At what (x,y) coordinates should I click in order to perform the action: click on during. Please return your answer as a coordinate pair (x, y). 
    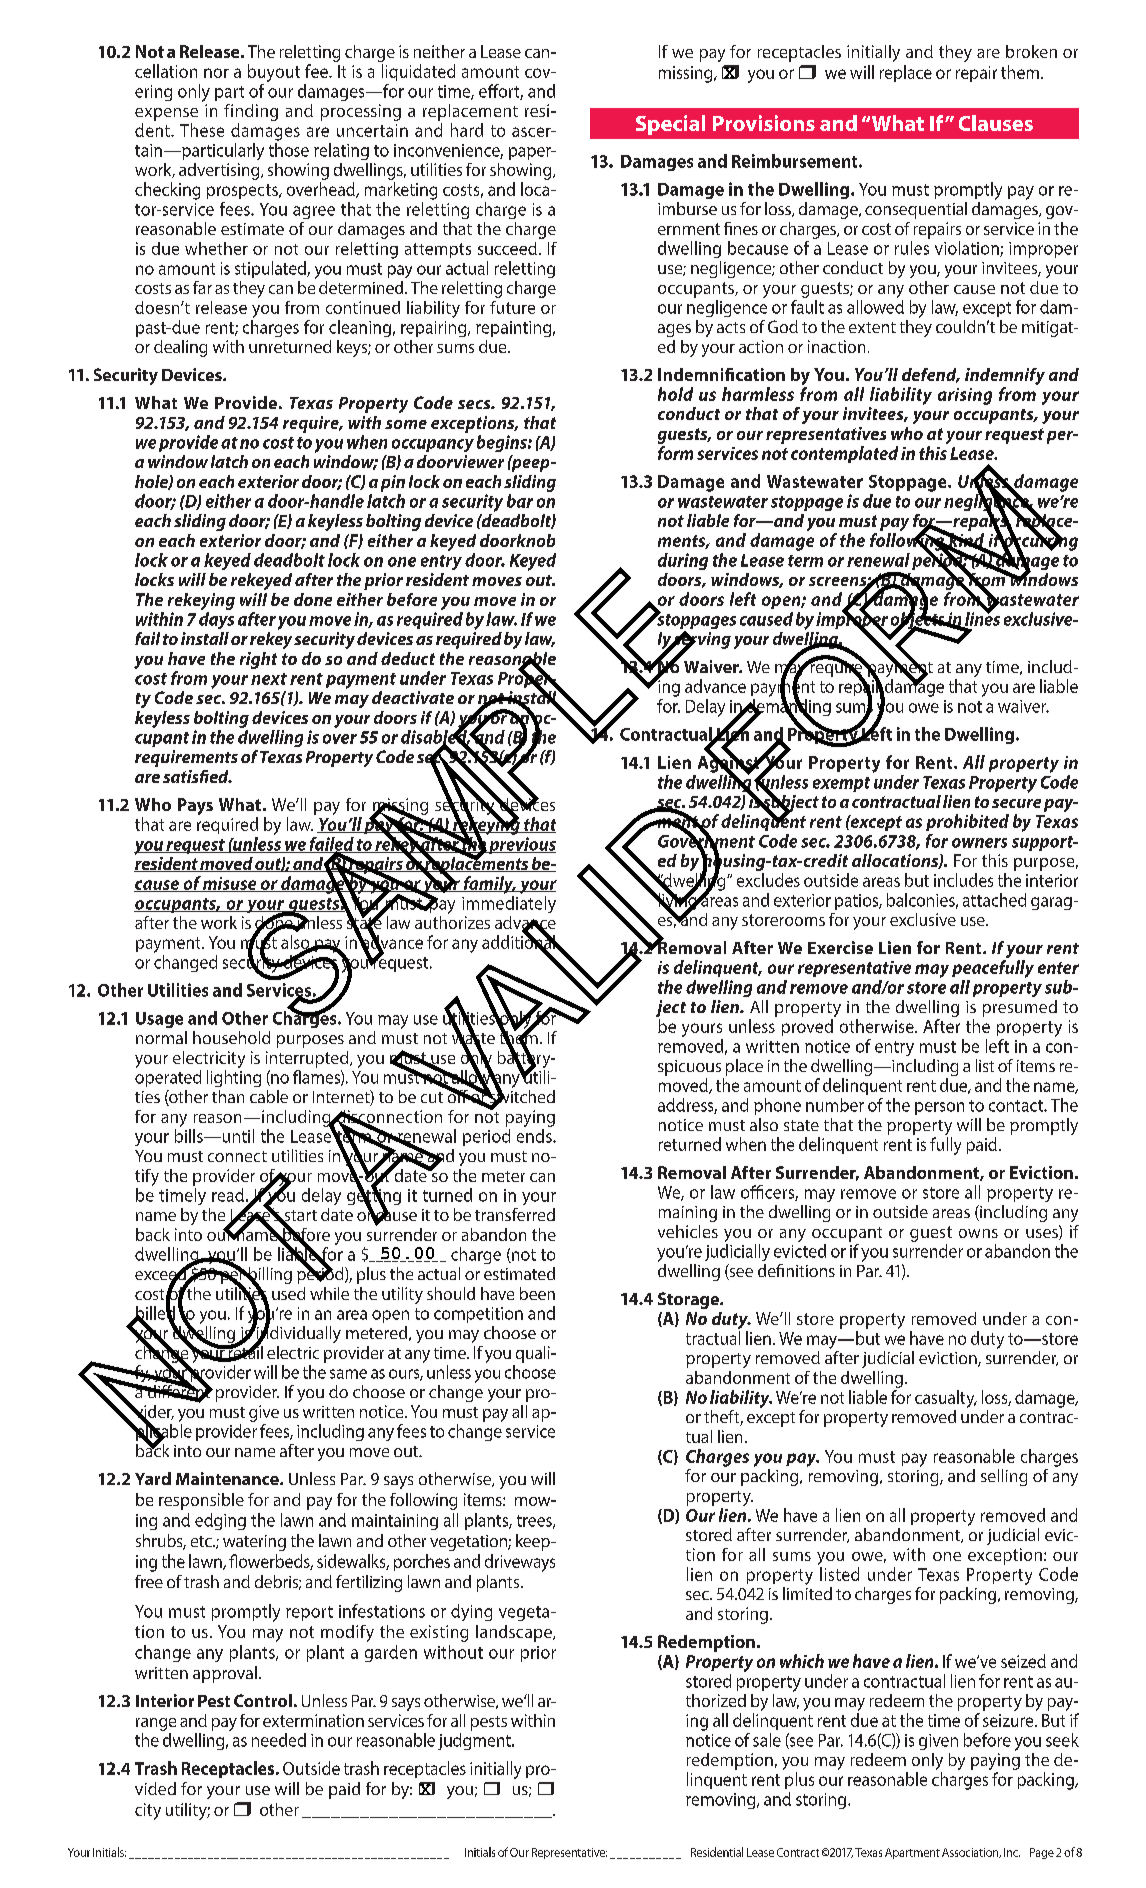
    Looking at the image, I should click on (683, 561).
